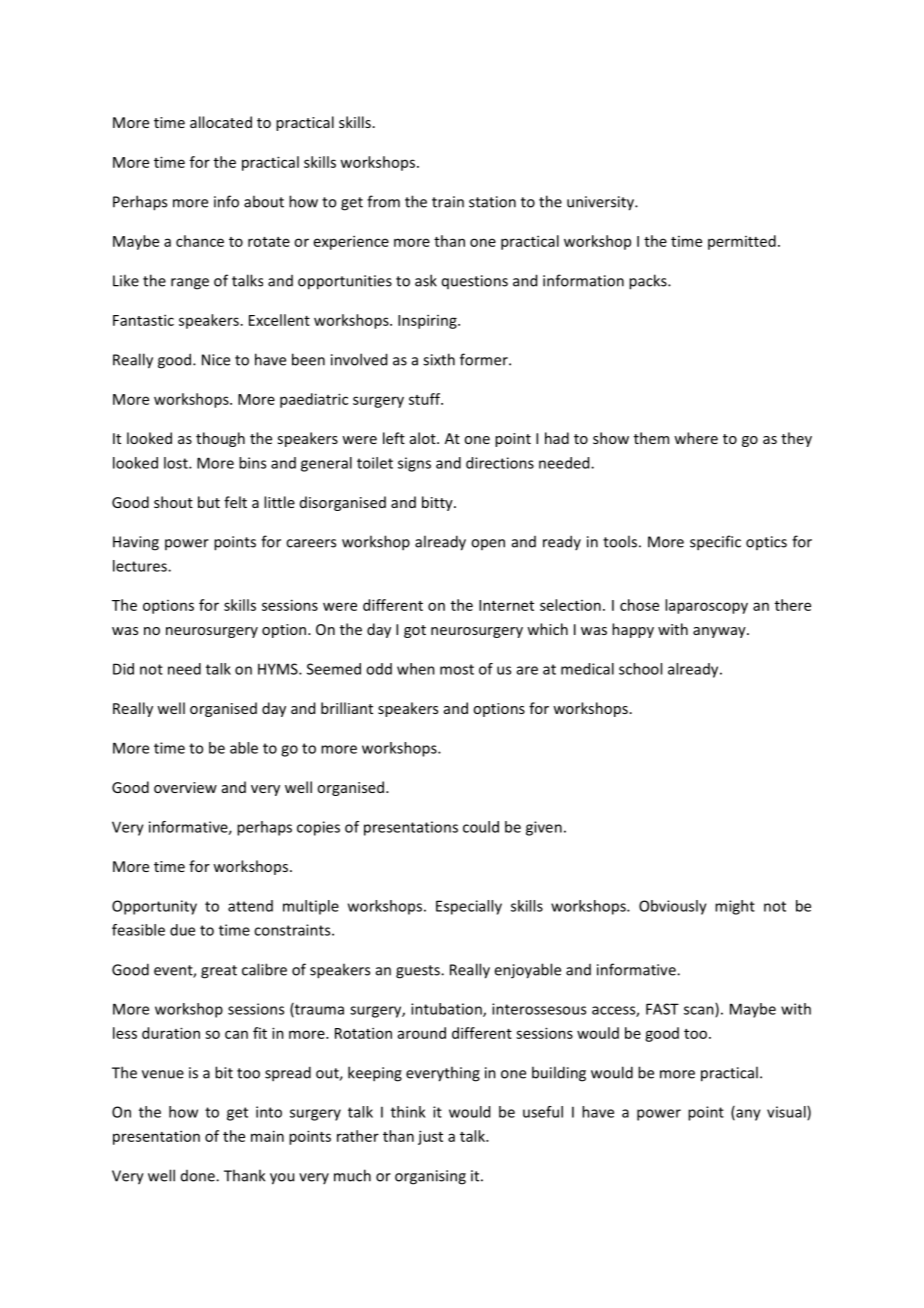 The width and height of the document is (924, 1308). Describe the element at coordinates (640, 669) in the document. I see `school` at that location.
